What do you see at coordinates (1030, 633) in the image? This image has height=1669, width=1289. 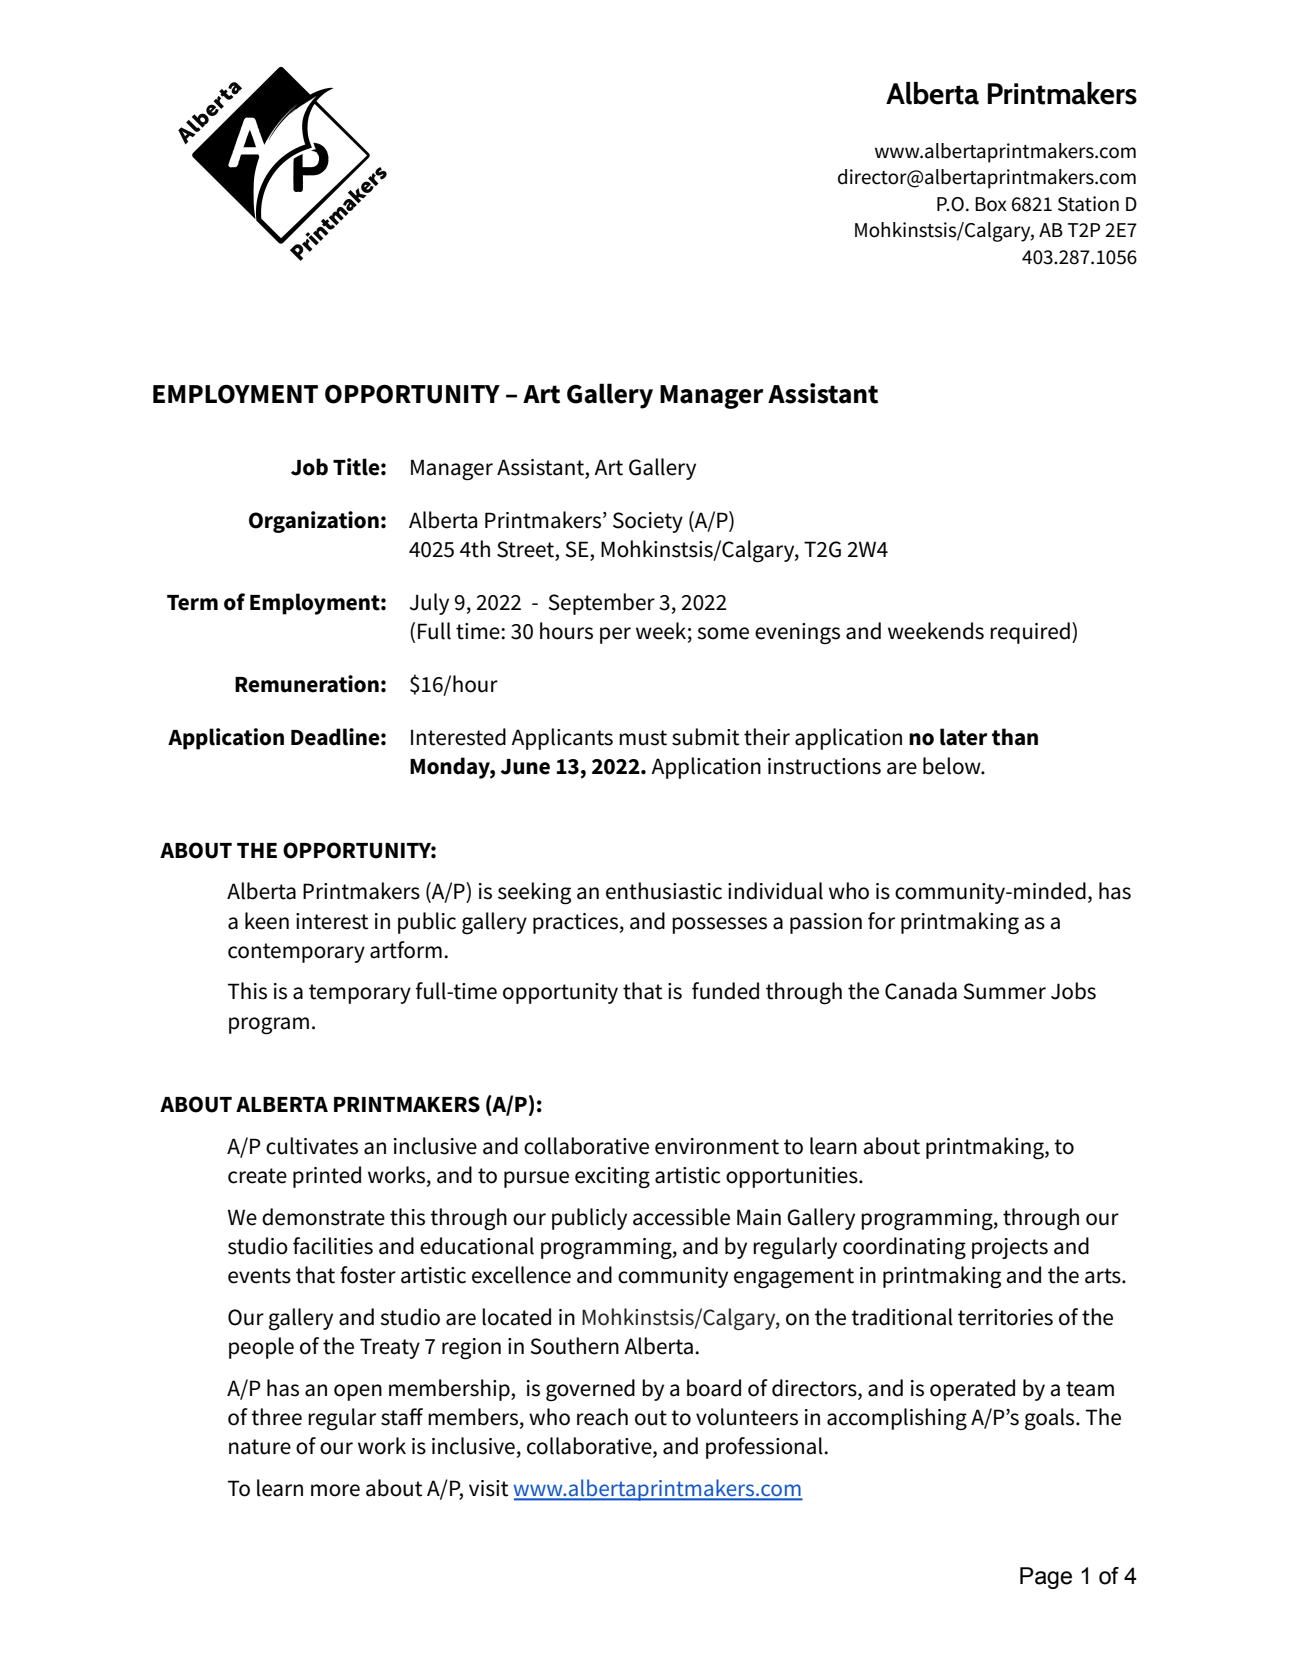 I see `required` at bounding box center [1030, 633].
